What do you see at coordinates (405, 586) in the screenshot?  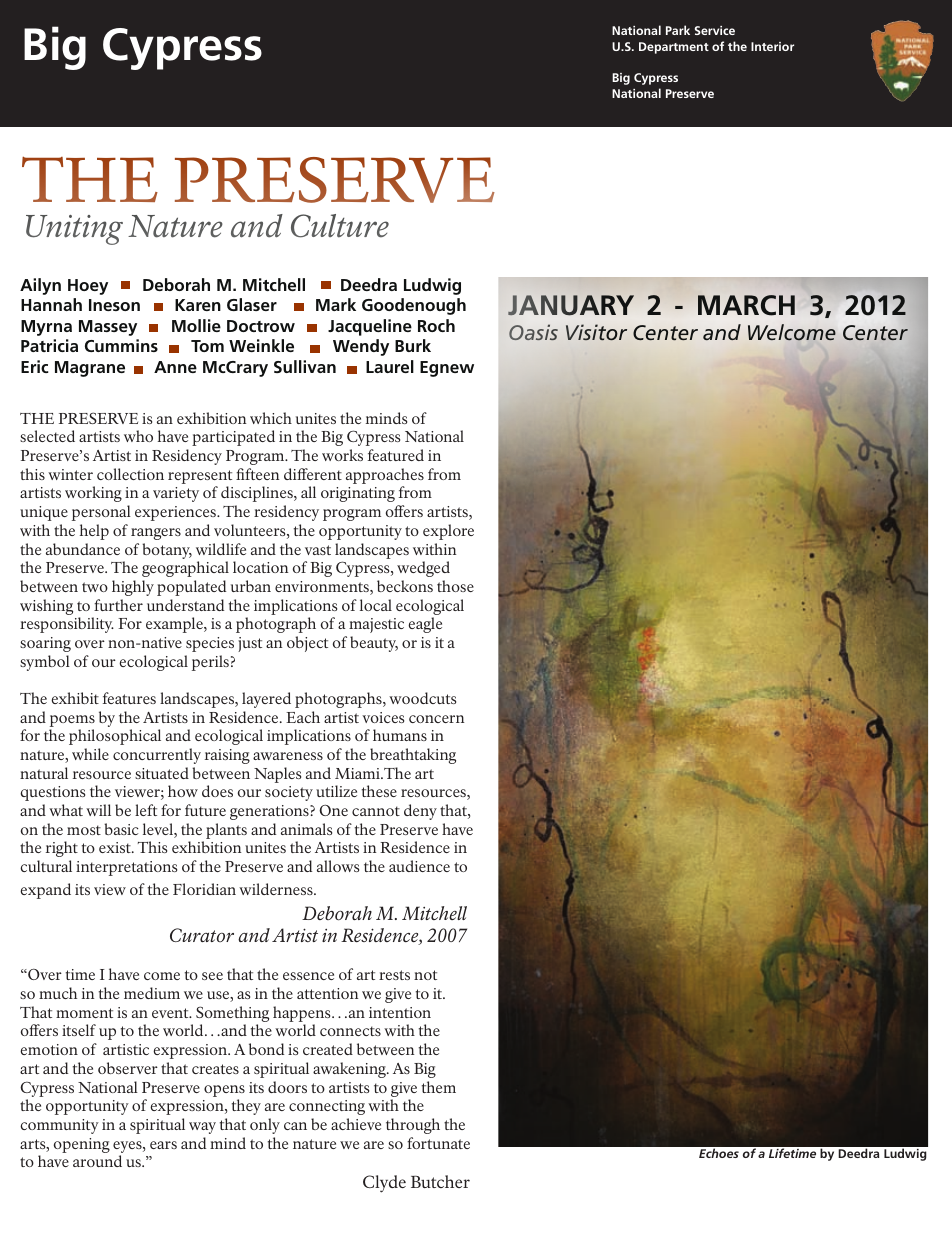 I see `beckons` at bounding box center [405, 586].
